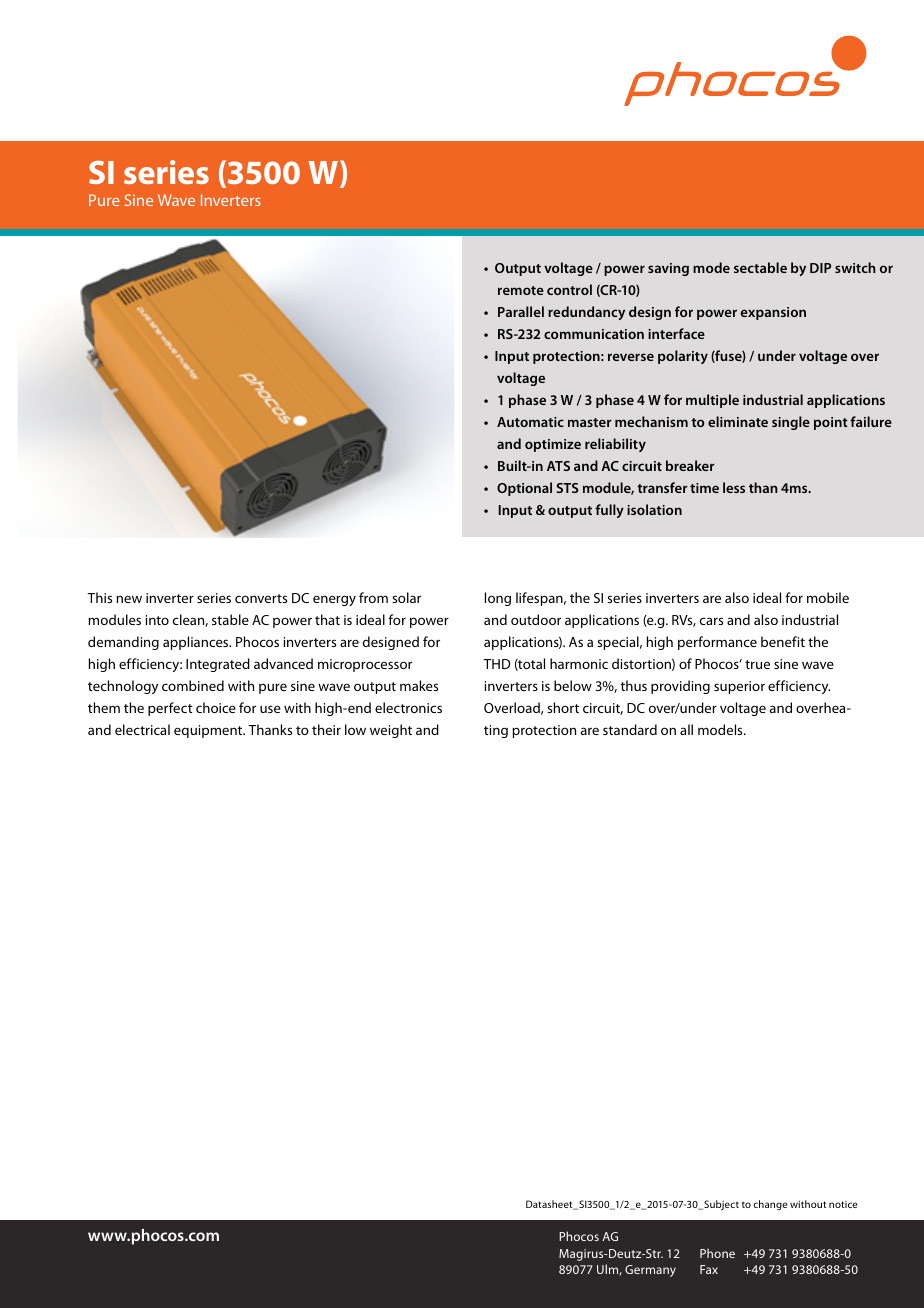 The height and width of the document is (1308, 924). I want to click on Germany, so click(650, 1271).
